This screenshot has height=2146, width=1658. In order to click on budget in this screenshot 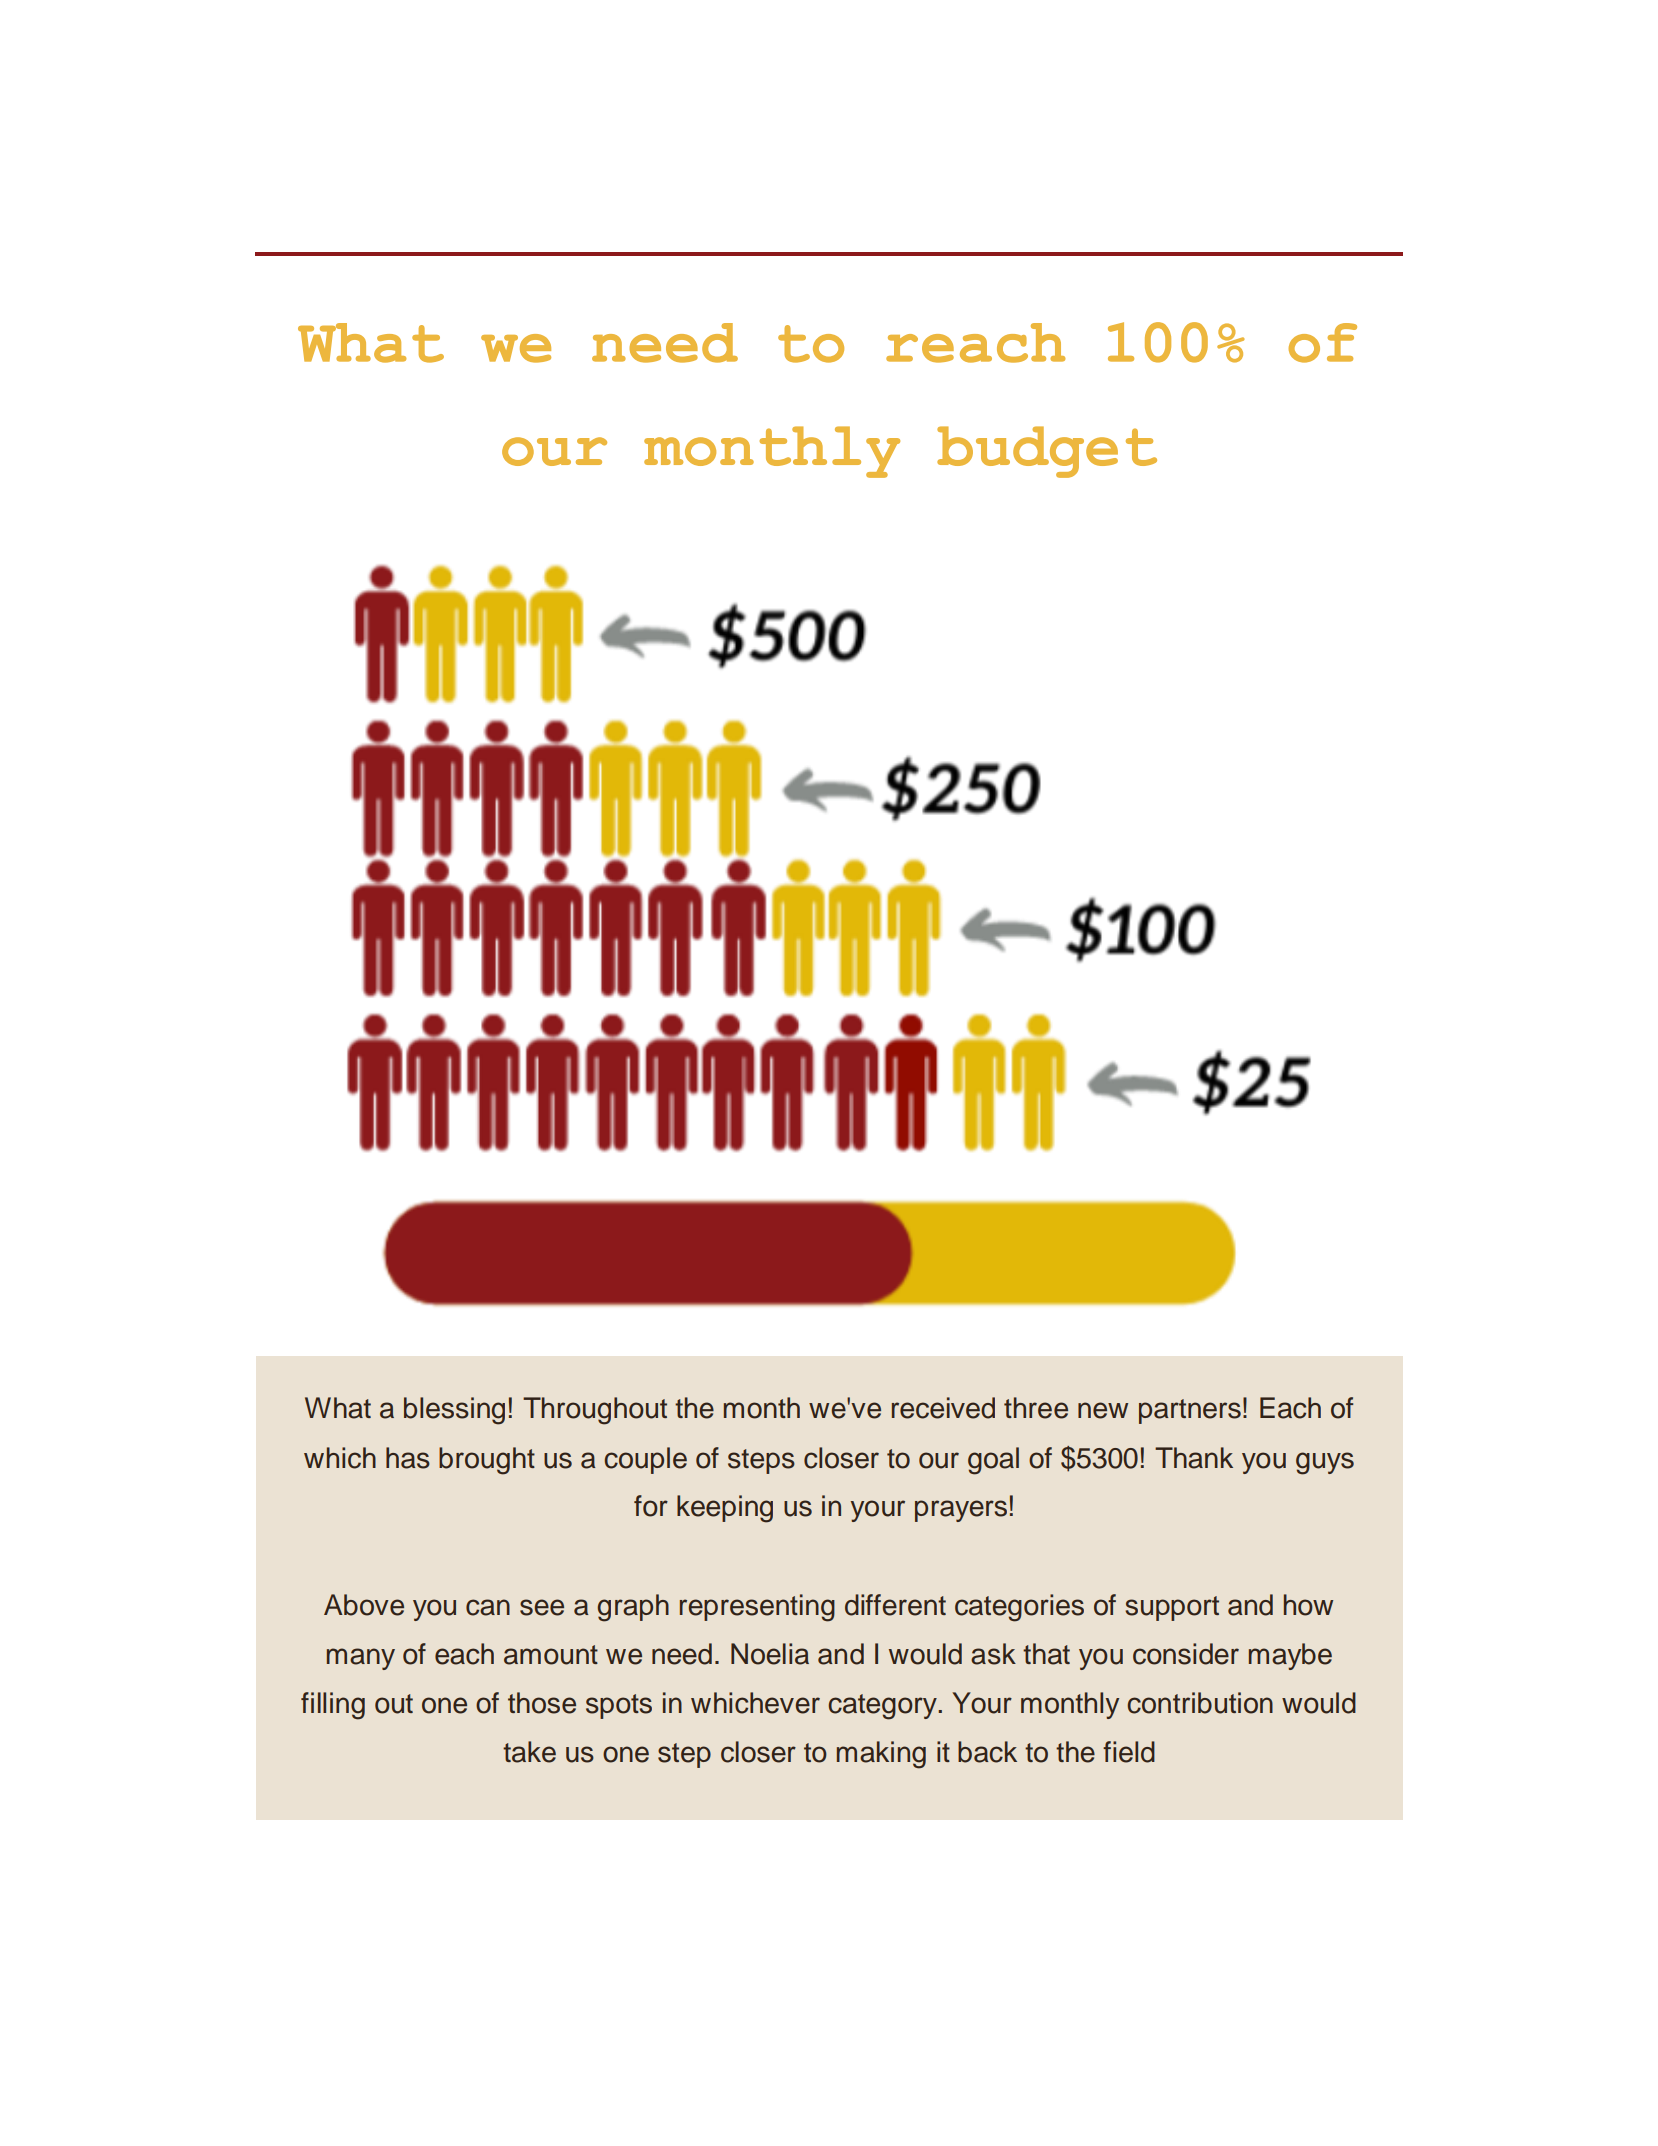, I will do `click(1047, 452)`.
